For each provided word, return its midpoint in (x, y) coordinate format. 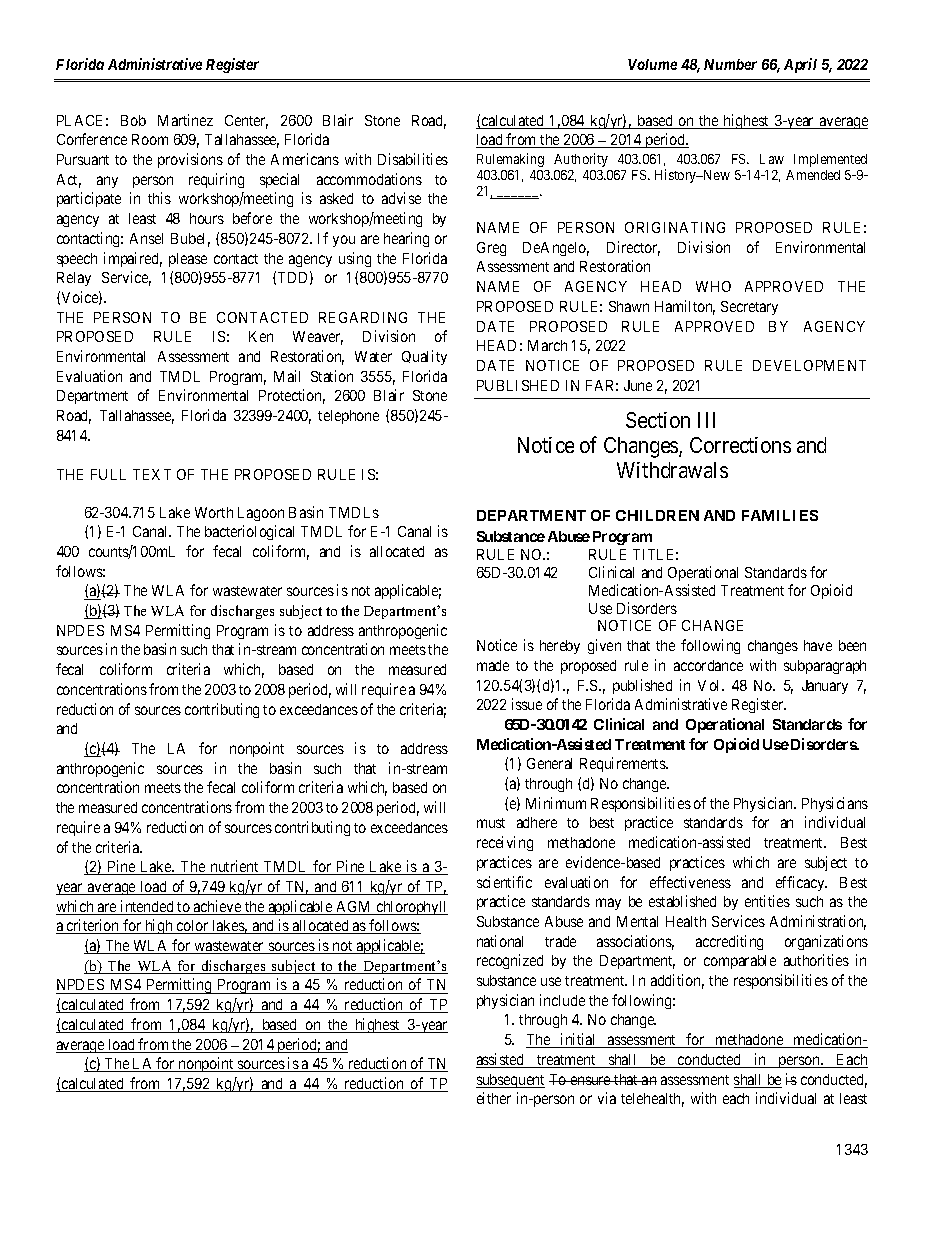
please (188, 260)
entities (767, 901)
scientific (504, 882)
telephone (348, 417)
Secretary (749, 308)
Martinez (185, 120)
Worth (214, 512)
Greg (491, 249)
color (193, 927)
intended (147, 907)
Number (730, 64)
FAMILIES (780, 515)
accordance (708, 665)
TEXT (152, 474)
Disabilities (413, 159)
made (493, 665)
